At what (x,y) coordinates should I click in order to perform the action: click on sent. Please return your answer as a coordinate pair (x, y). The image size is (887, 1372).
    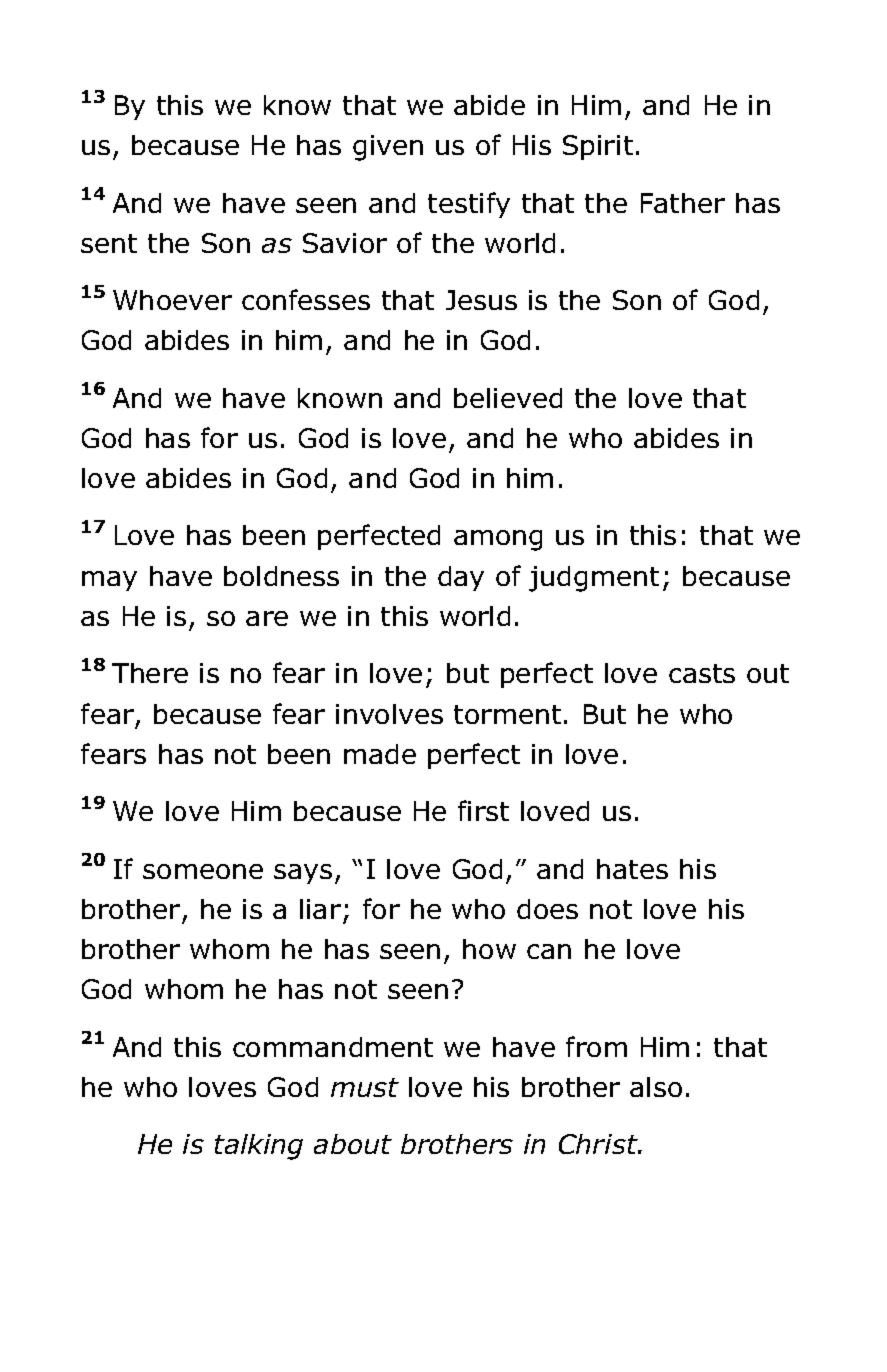
    Looking at the image, I should click on (109, 243).
